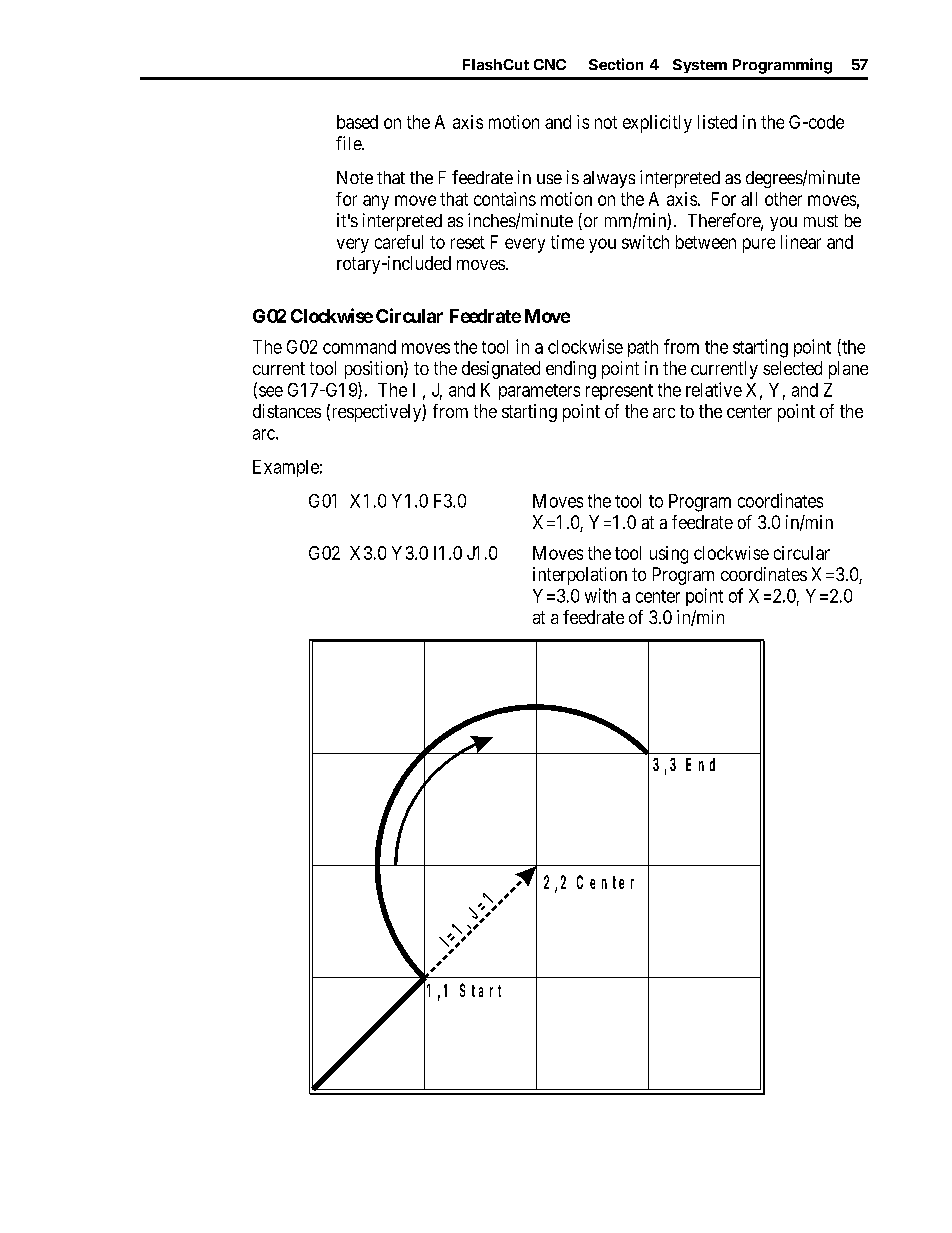 The width and height of the screenshot is (952, 1233). What do you see at coordinates (580, 576) in the screenshot?
I see `interpolation` at bounding box center [580, 576].
